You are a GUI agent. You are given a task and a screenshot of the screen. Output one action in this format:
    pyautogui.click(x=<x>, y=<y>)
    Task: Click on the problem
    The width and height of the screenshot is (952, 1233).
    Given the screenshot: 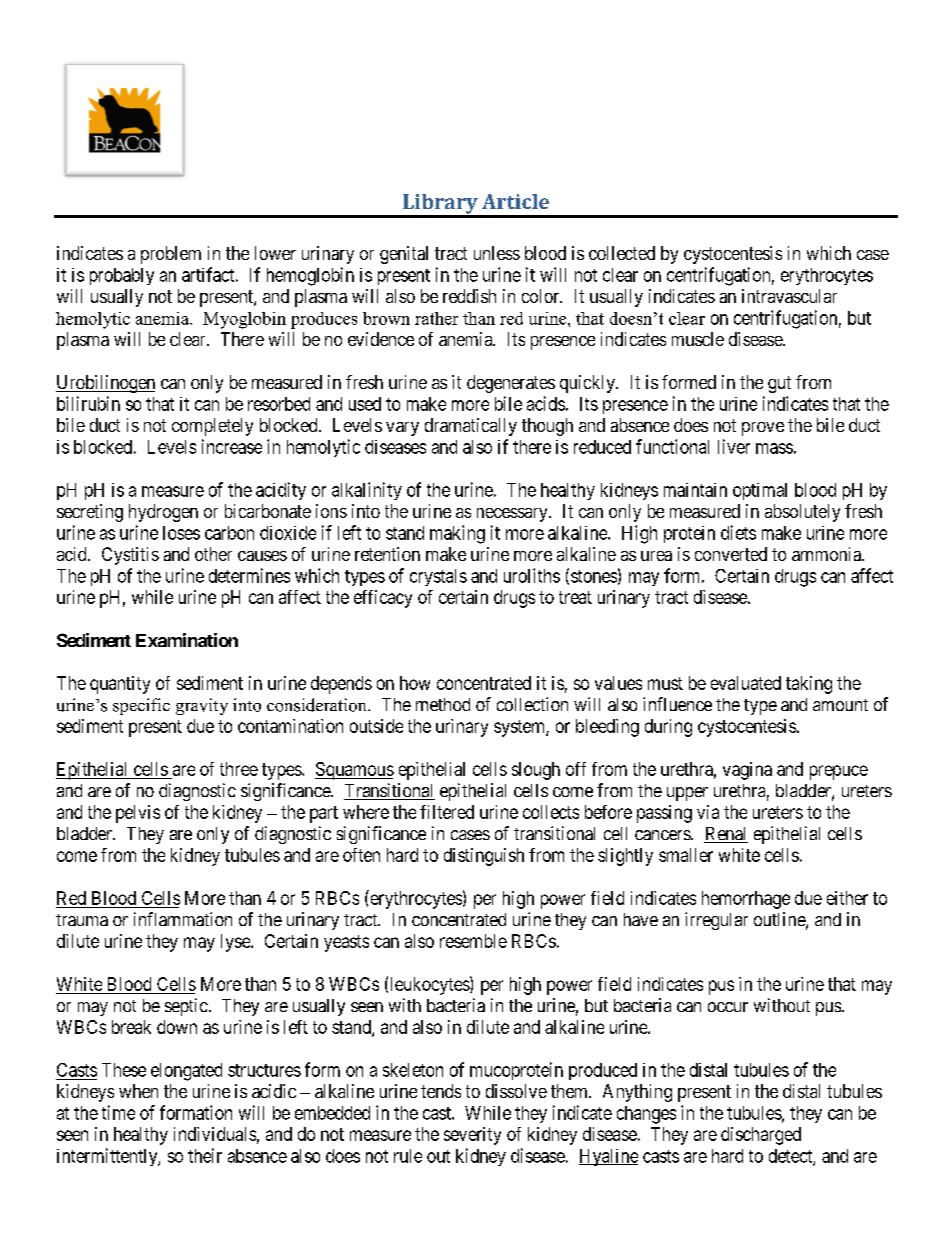 What is the action you would take?
    pyautogui.click(x=171, y=255)
